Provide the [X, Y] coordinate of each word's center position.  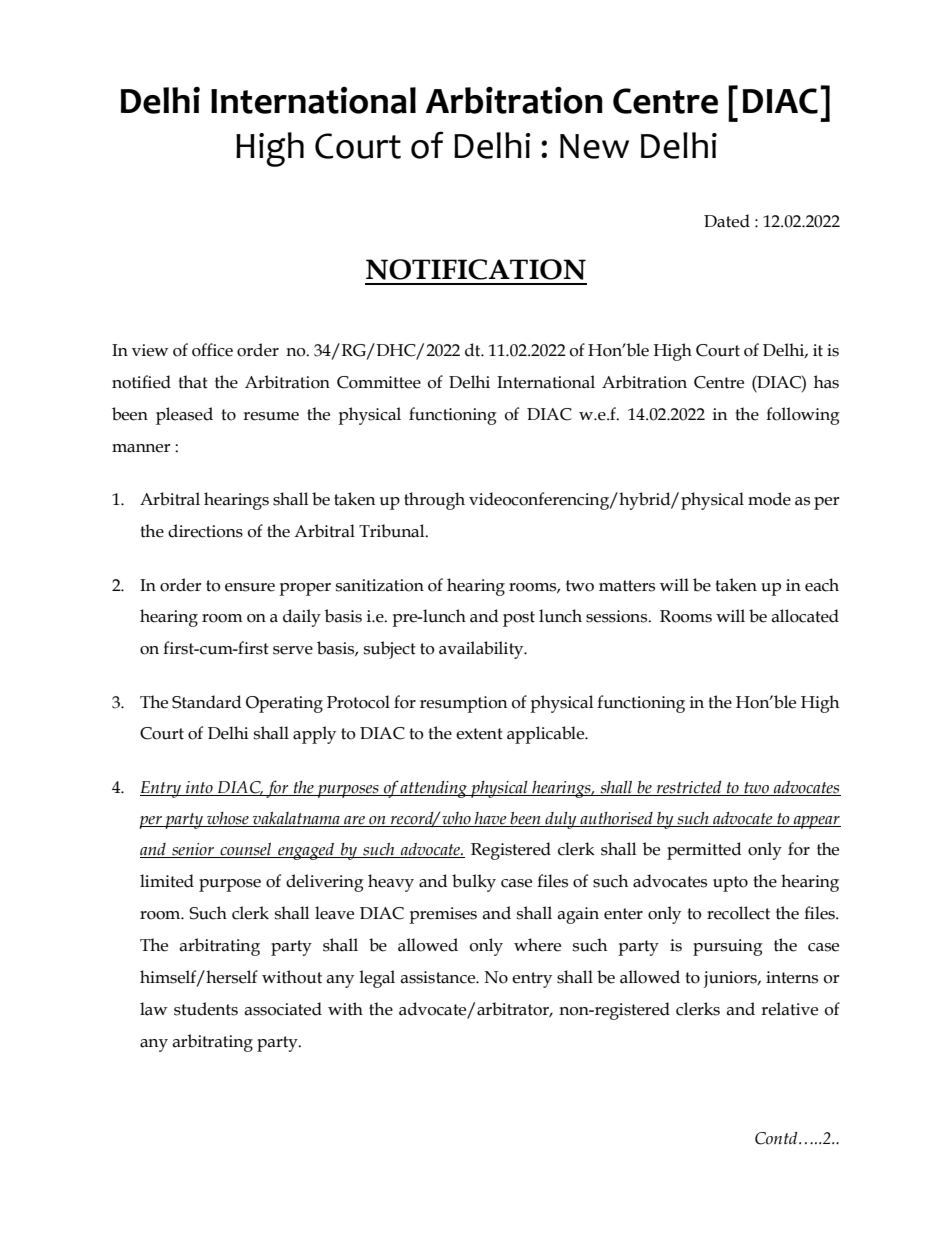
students [206, 1009]
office [212, 350]
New [594, 146]
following [803, 416]
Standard [206, 702]
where [537, 945]
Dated [727, 221]
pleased [184, 416]
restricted [689, 787]
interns [792, 977]
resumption [463, 704]
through [434, 501]
